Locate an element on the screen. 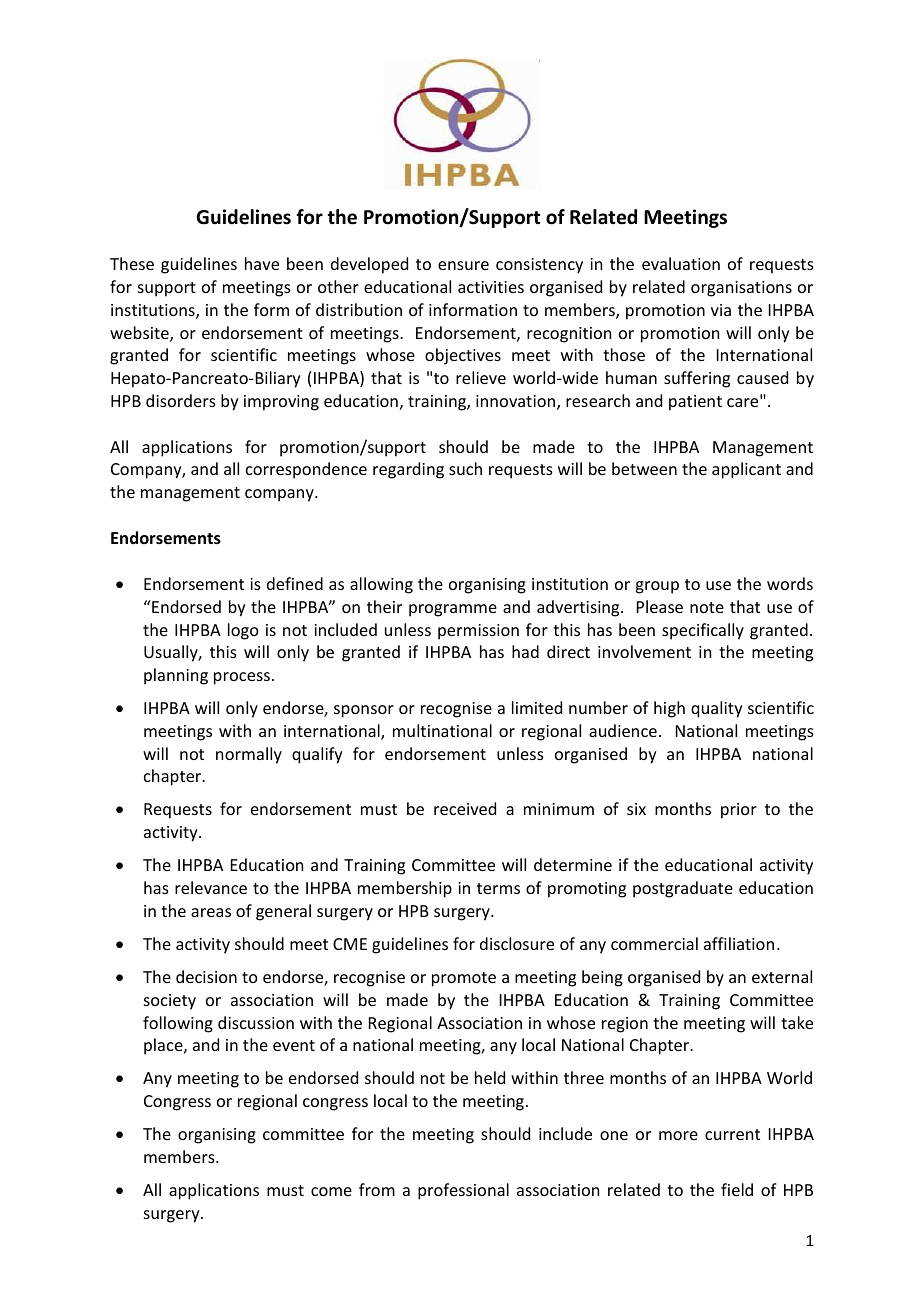  have is located at coordinates (262, 263).
